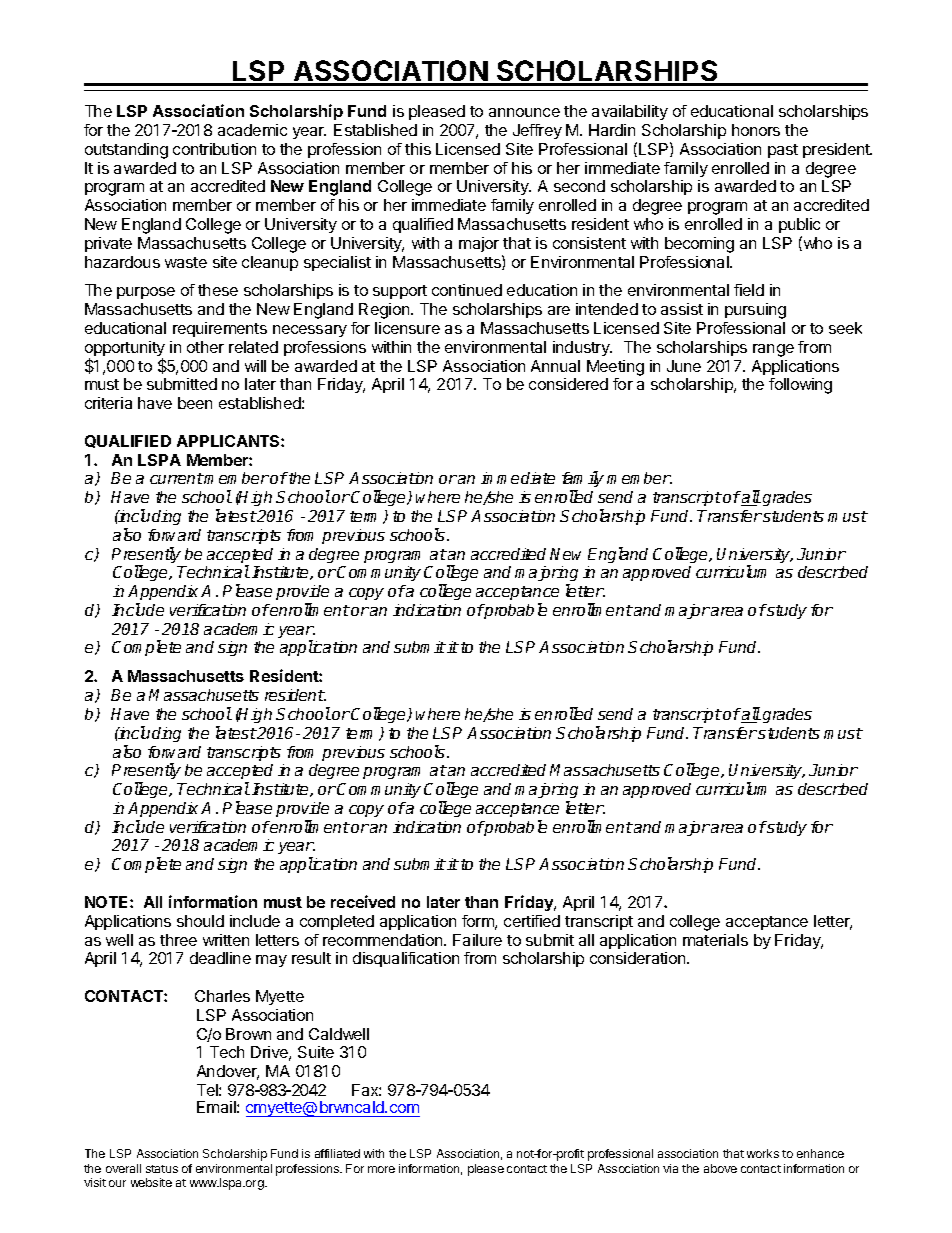 The image size is (952, 1233). Describe the element at coordinates (555, 366) in the screenshot. I see `Annual` at that location.
